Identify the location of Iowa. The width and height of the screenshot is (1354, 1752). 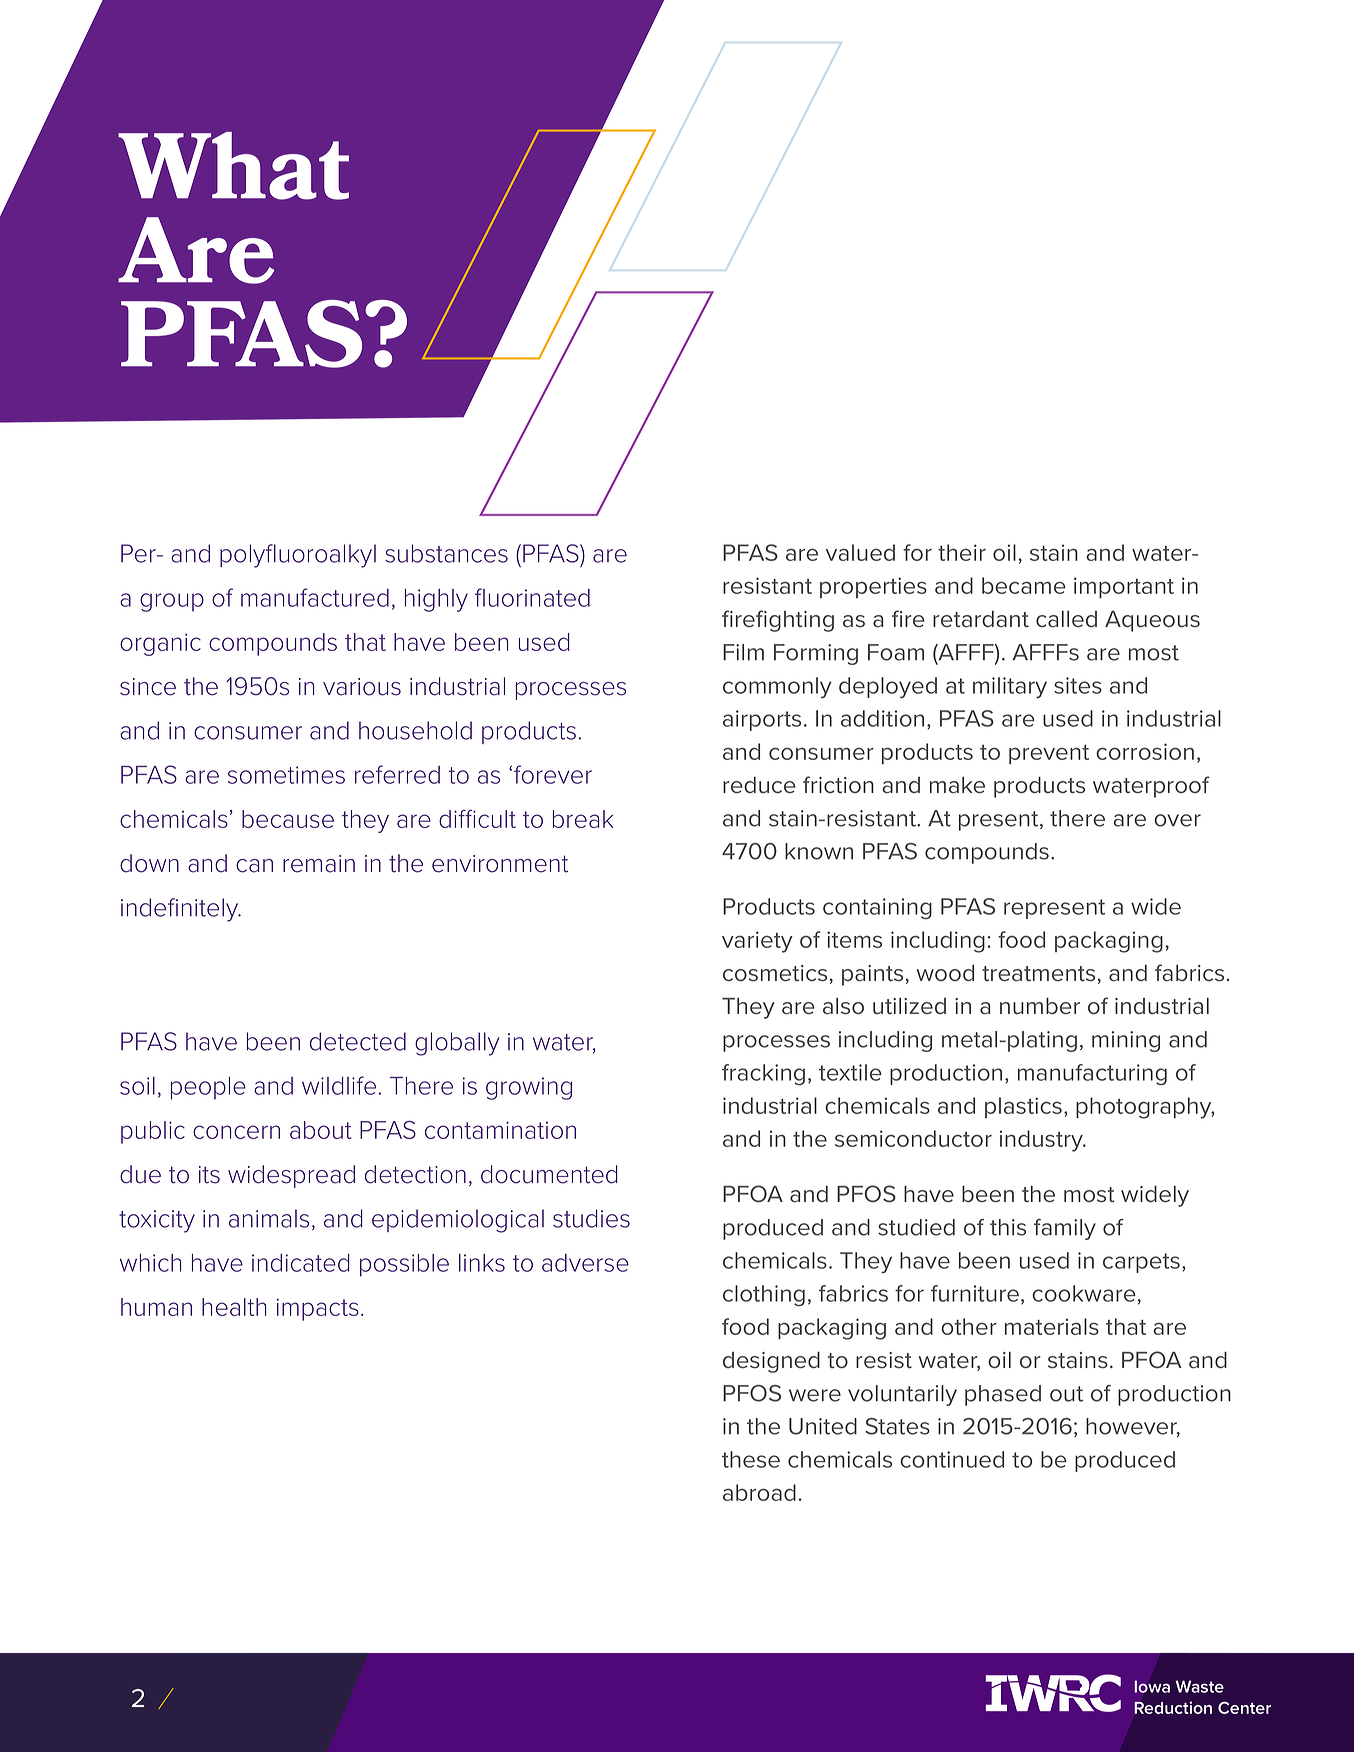
(1152, 1686).
